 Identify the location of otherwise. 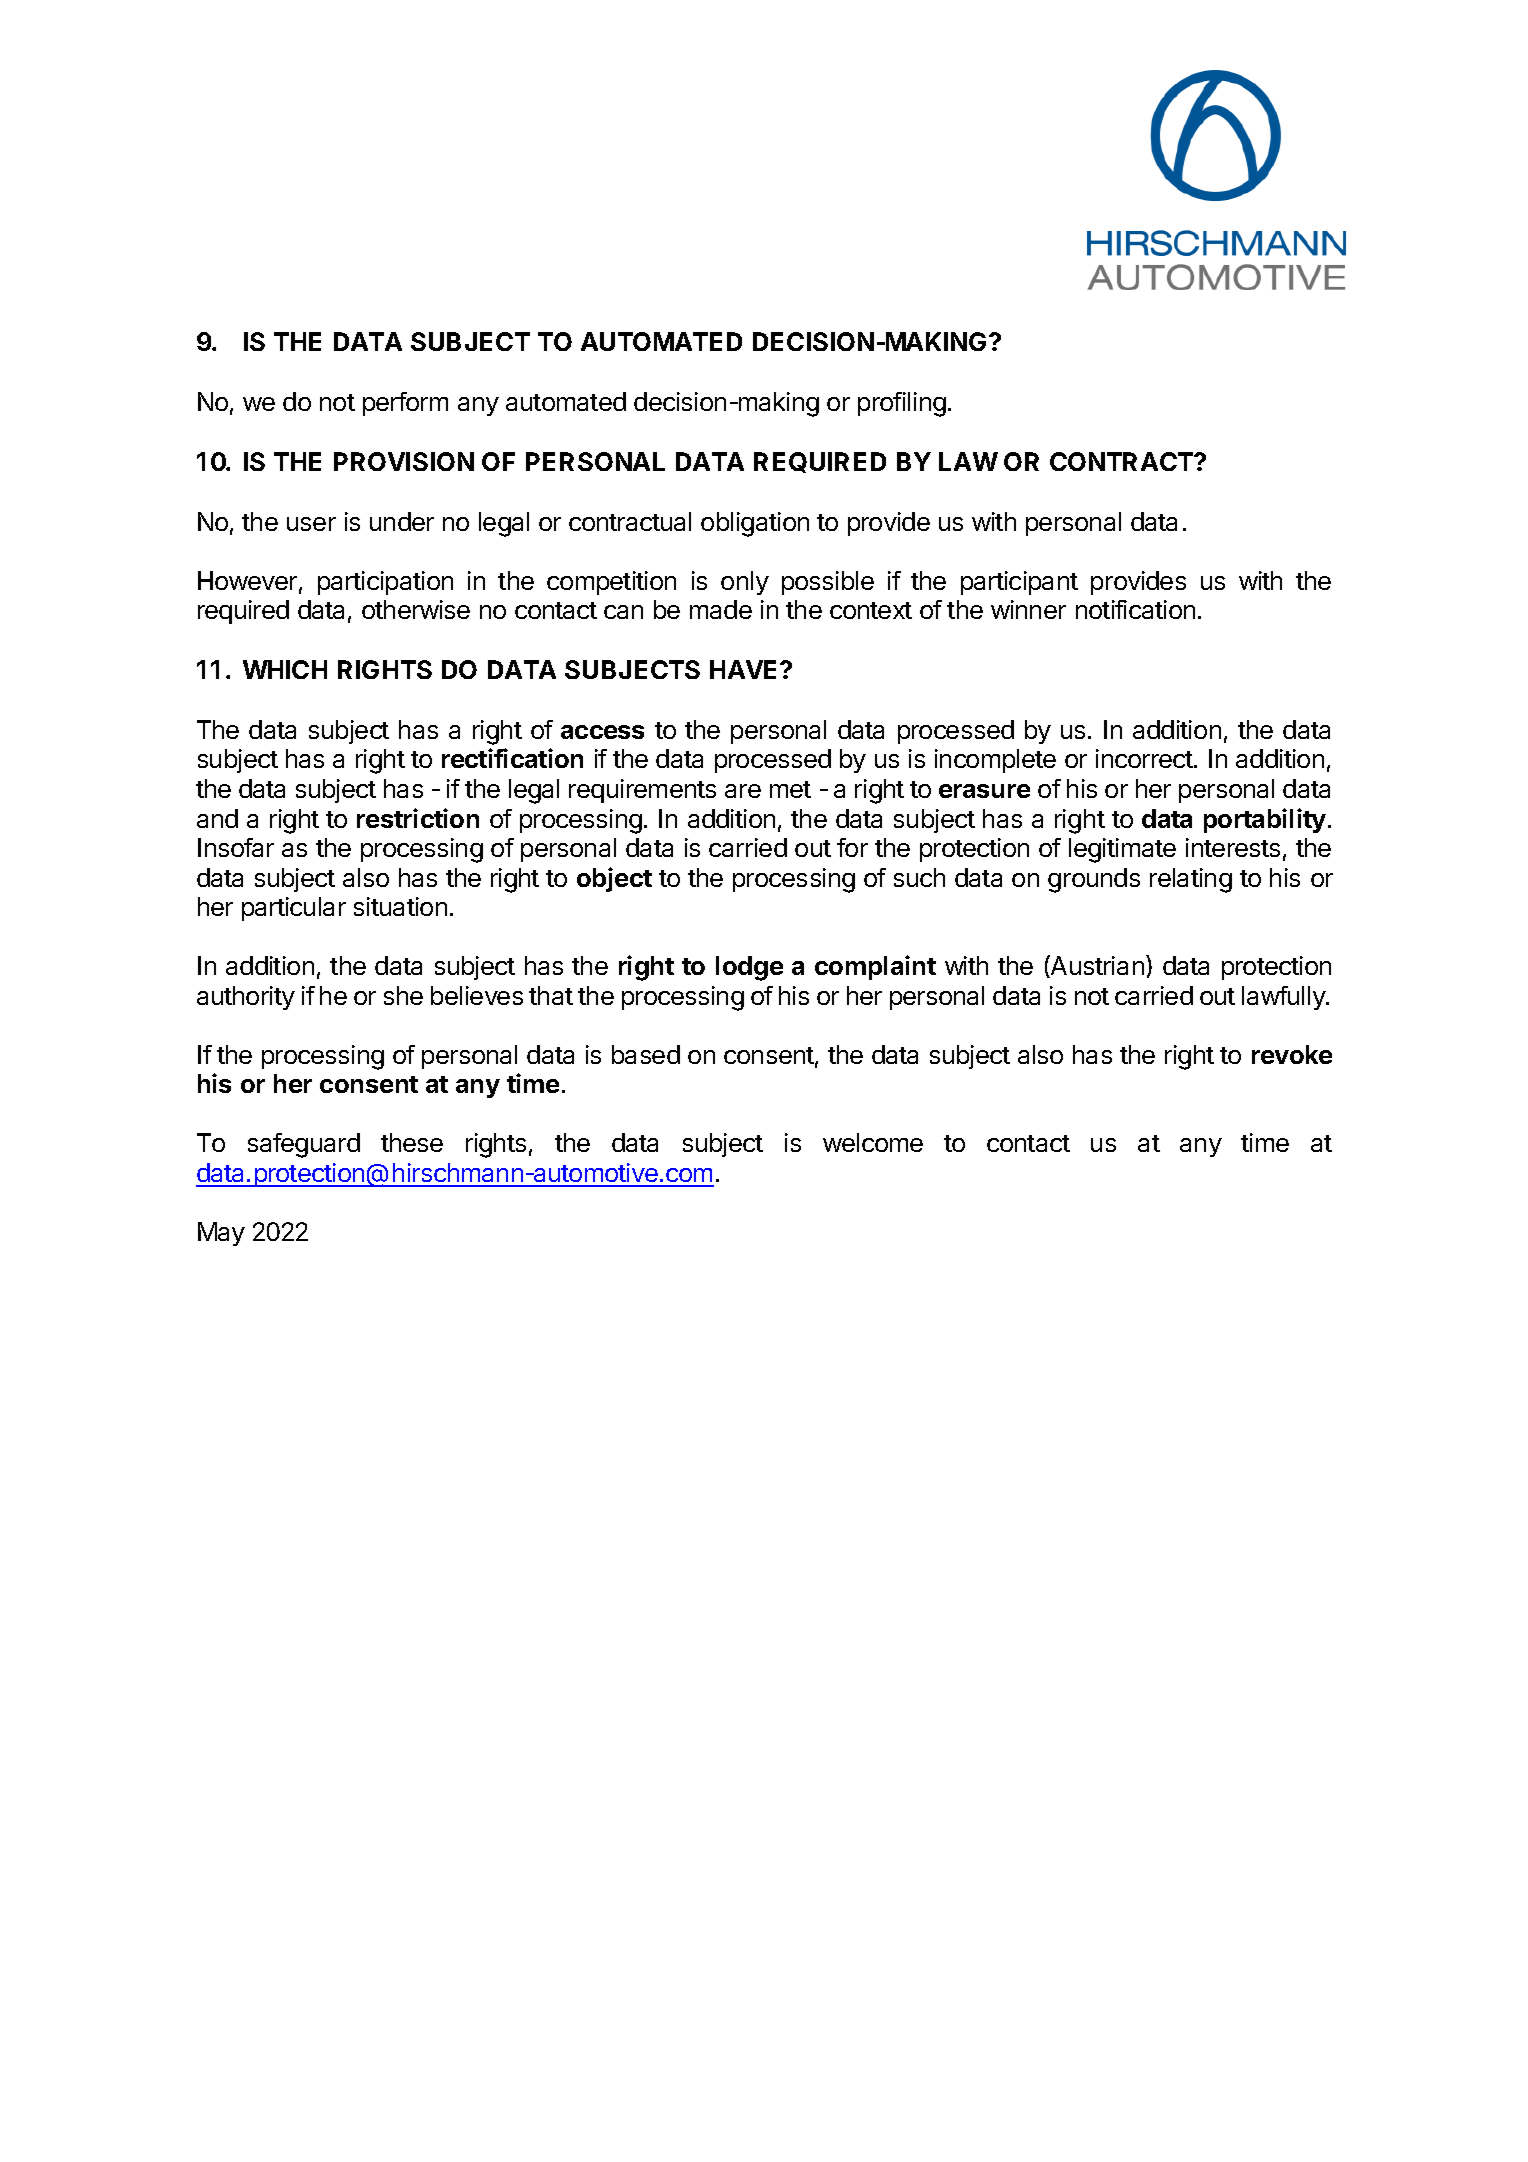
(416, 609).
